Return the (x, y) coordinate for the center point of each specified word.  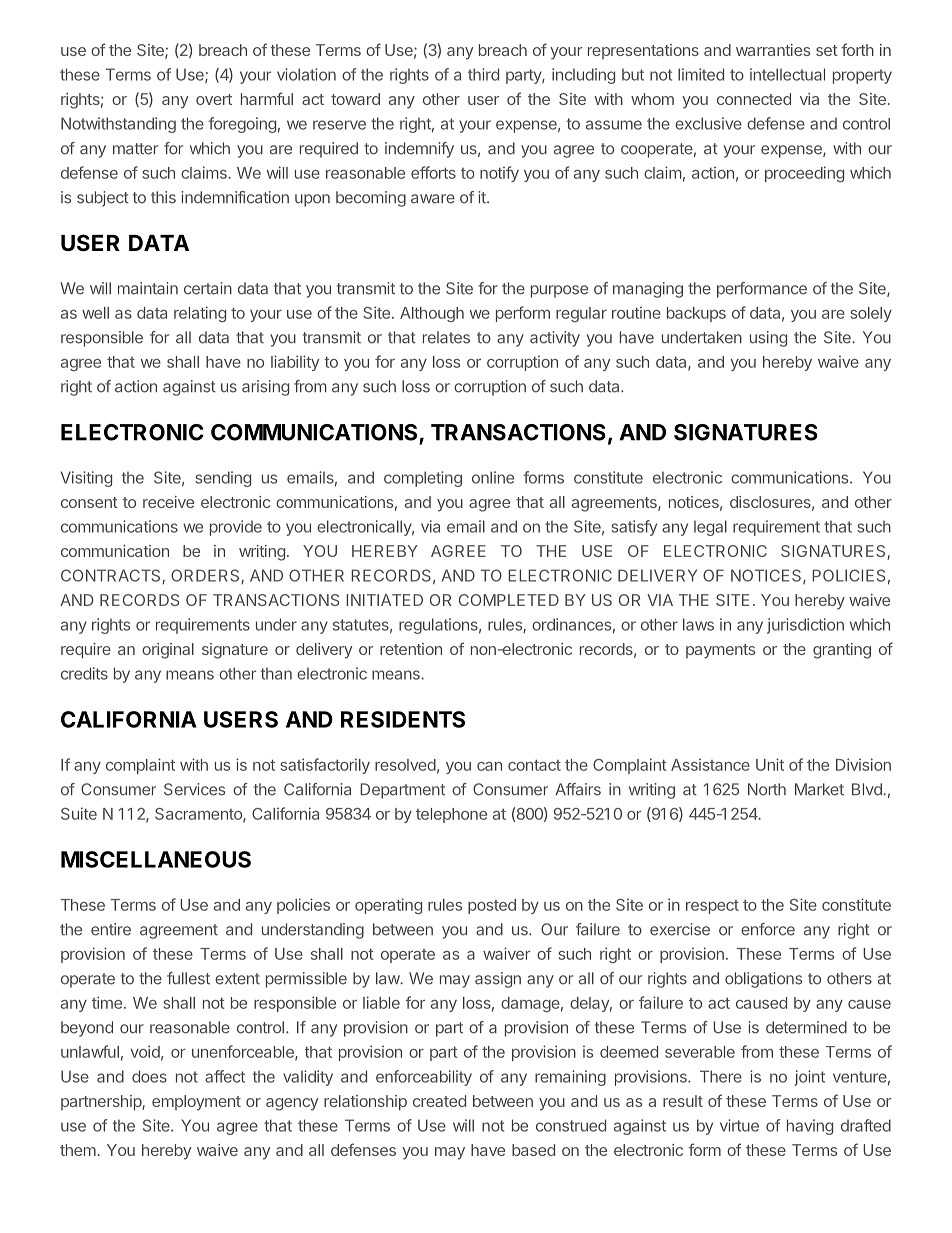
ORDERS (206, 576)
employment (196, 1103)
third (483, 74)
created (439, 1101)
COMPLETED (509, 600)
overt (214, 99)
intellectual (787, 74)
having (810, 1127)
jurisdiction (805, 626)
